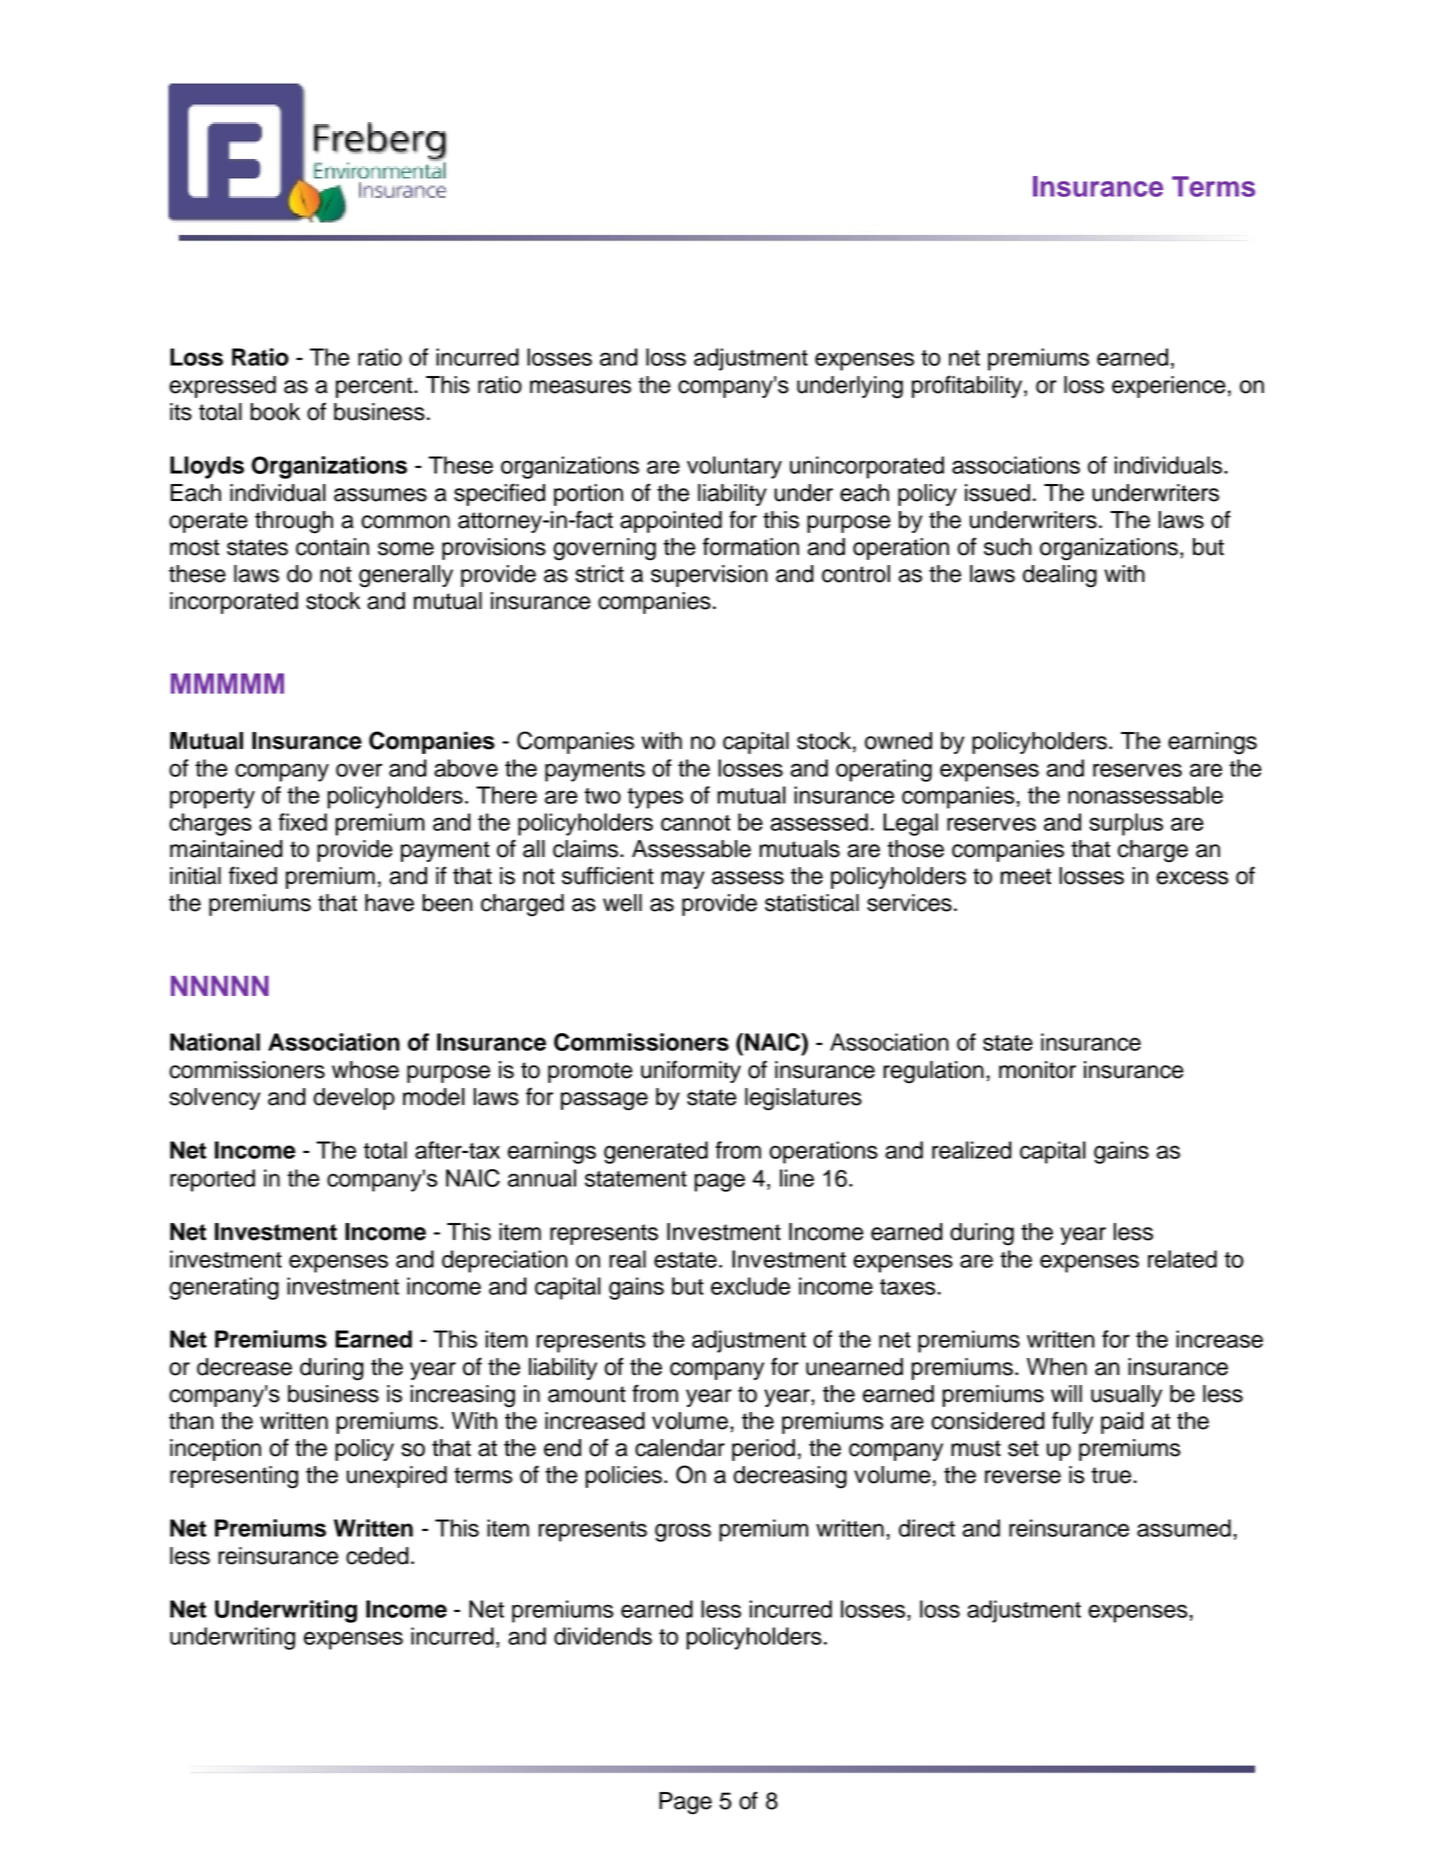 This screenshot has width=1436, height=1858. Describe the element at coordinates (1169, 387) in the screenshot. I see `experience` at that location.
